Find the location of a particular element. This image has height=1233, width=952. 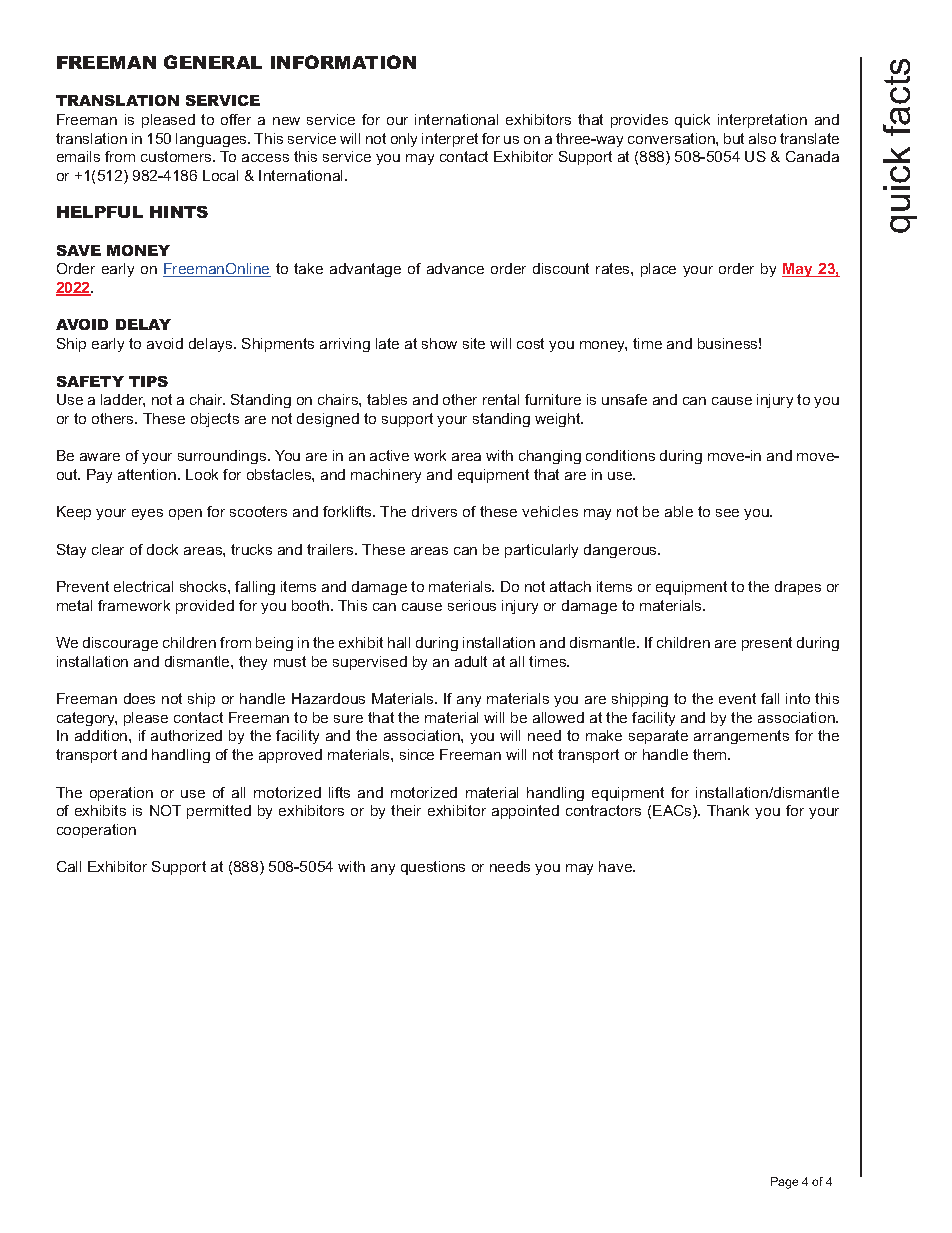

show is located at coordinates (439, 343).
